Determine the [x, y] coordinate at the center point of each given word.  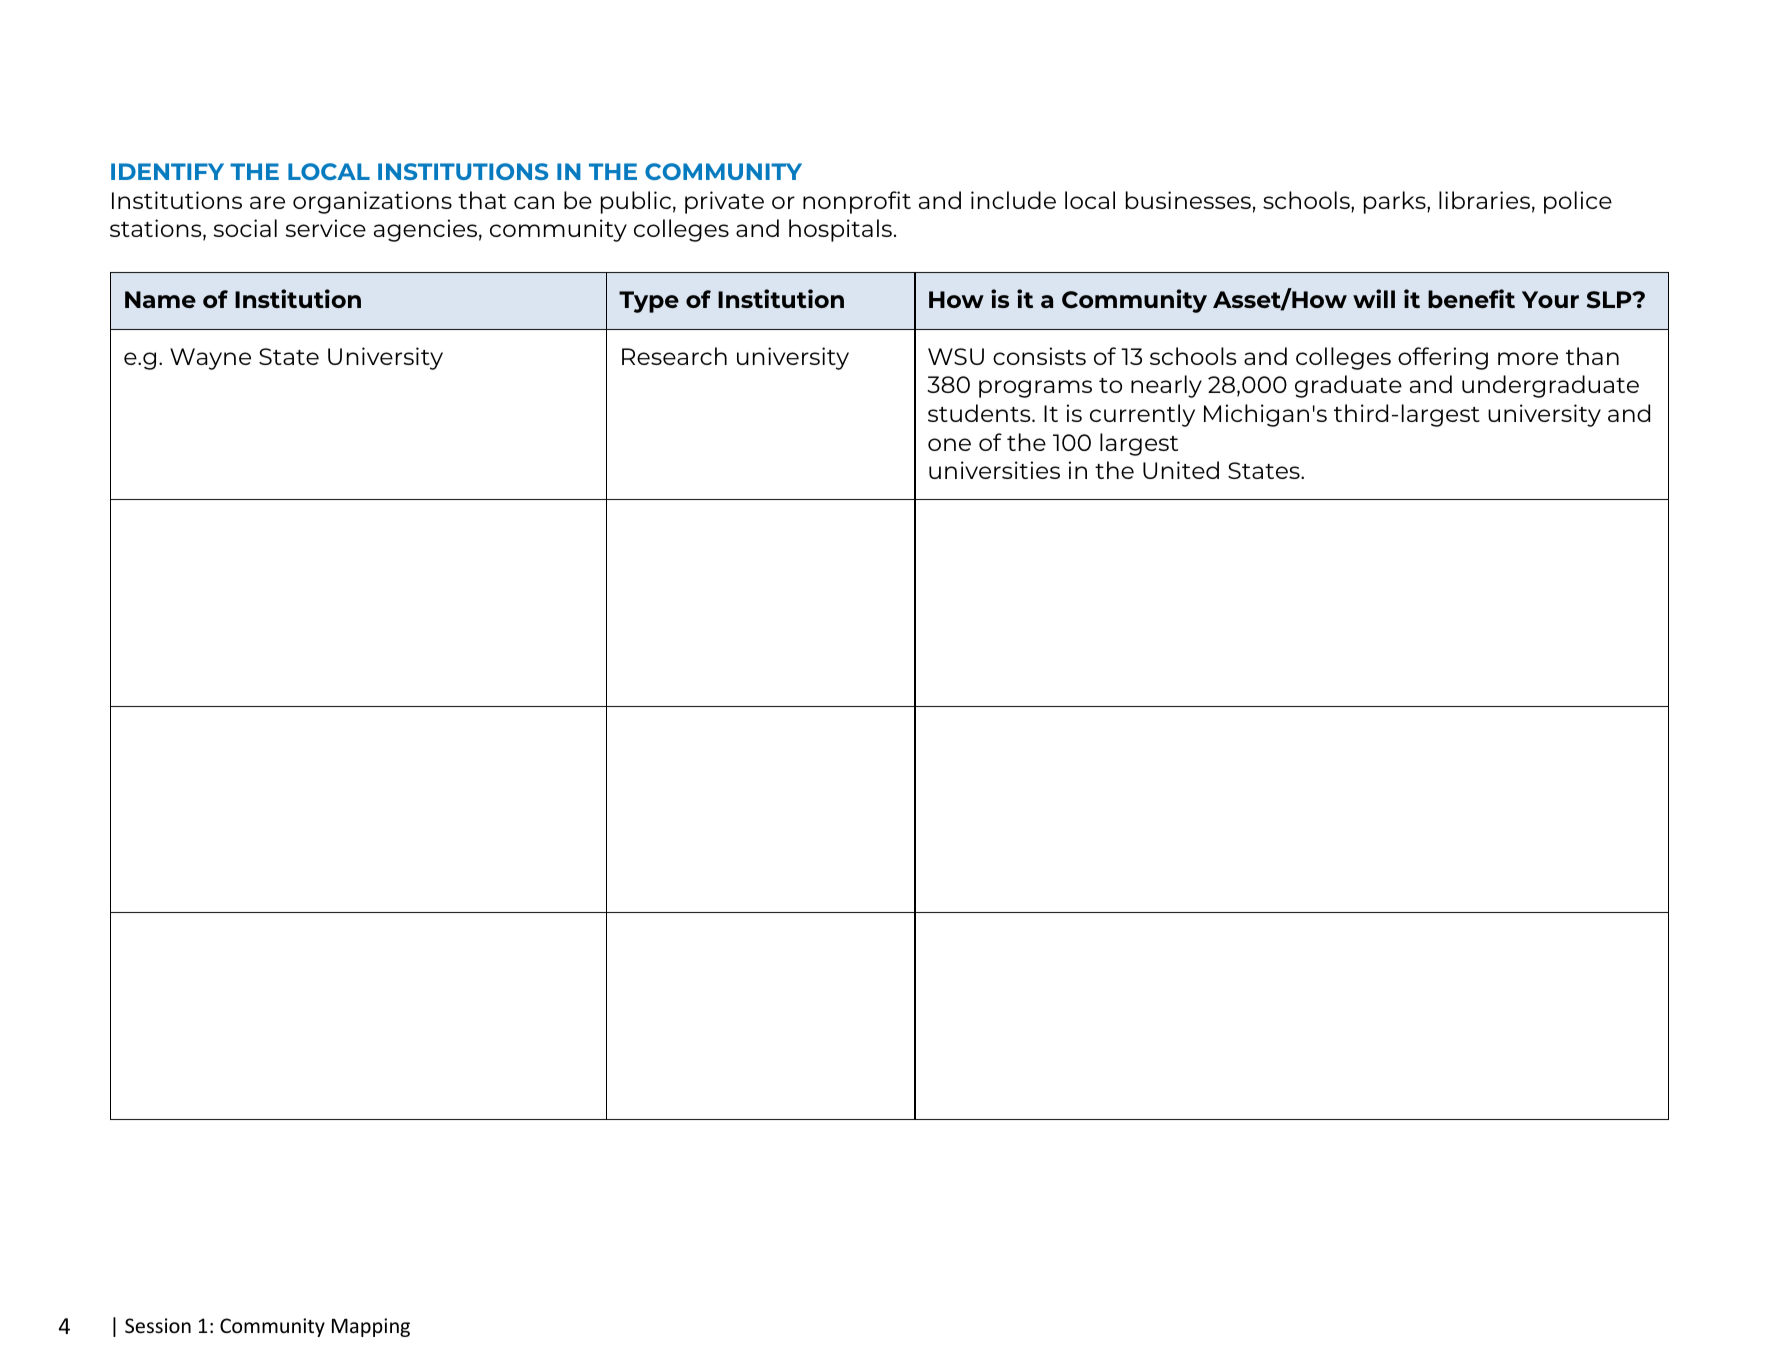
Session [158, 1326]
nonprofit [857, 202]
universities [994, 470]
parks [1396, 202]
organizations [372, 202]
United [1181, 470]
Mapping [371, 1327]
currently [1142, 415]
